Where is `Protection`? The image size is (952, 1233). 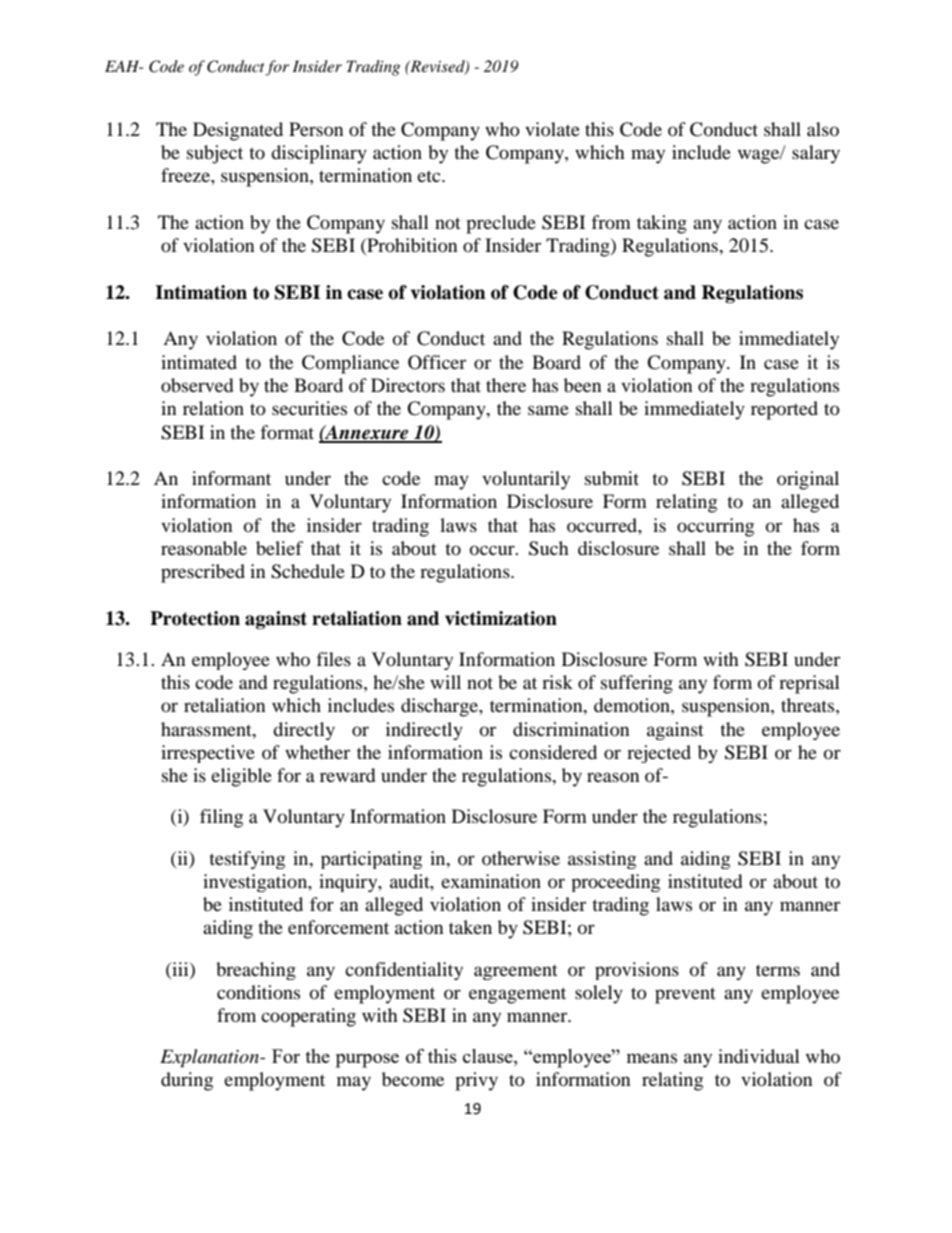
Protection is located at coordinates (195, 618).
